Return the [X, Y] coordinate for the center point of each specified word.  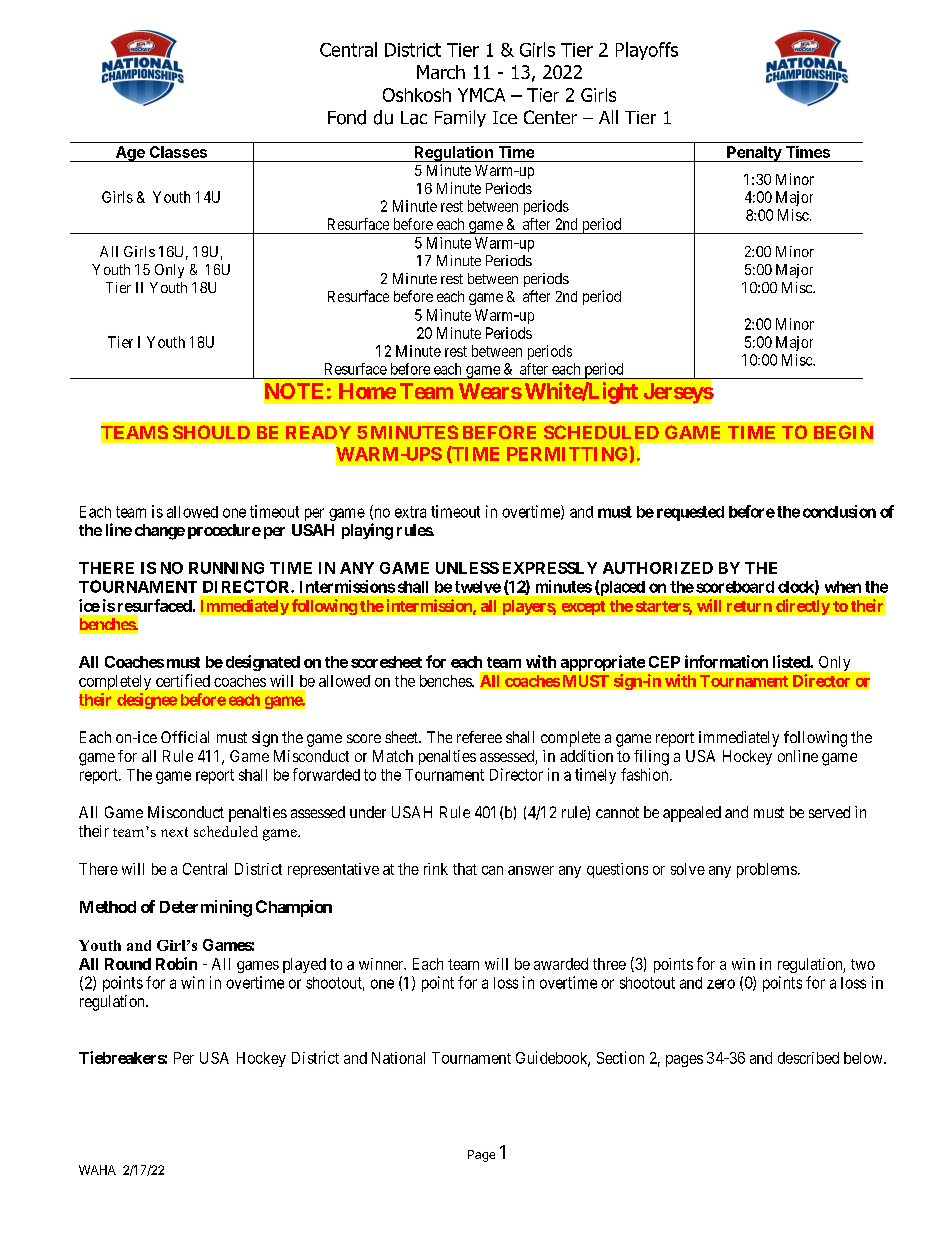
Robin [176, 963]
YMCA [481, 95]
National [398, 1058]
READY [318, 432]
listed [792, 661]
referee [479, 737]
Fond [347, 117]
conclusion [839, 511]
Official [185, 737]
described [808, 1058]
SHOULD [211, 432]
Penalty [754, 154]
